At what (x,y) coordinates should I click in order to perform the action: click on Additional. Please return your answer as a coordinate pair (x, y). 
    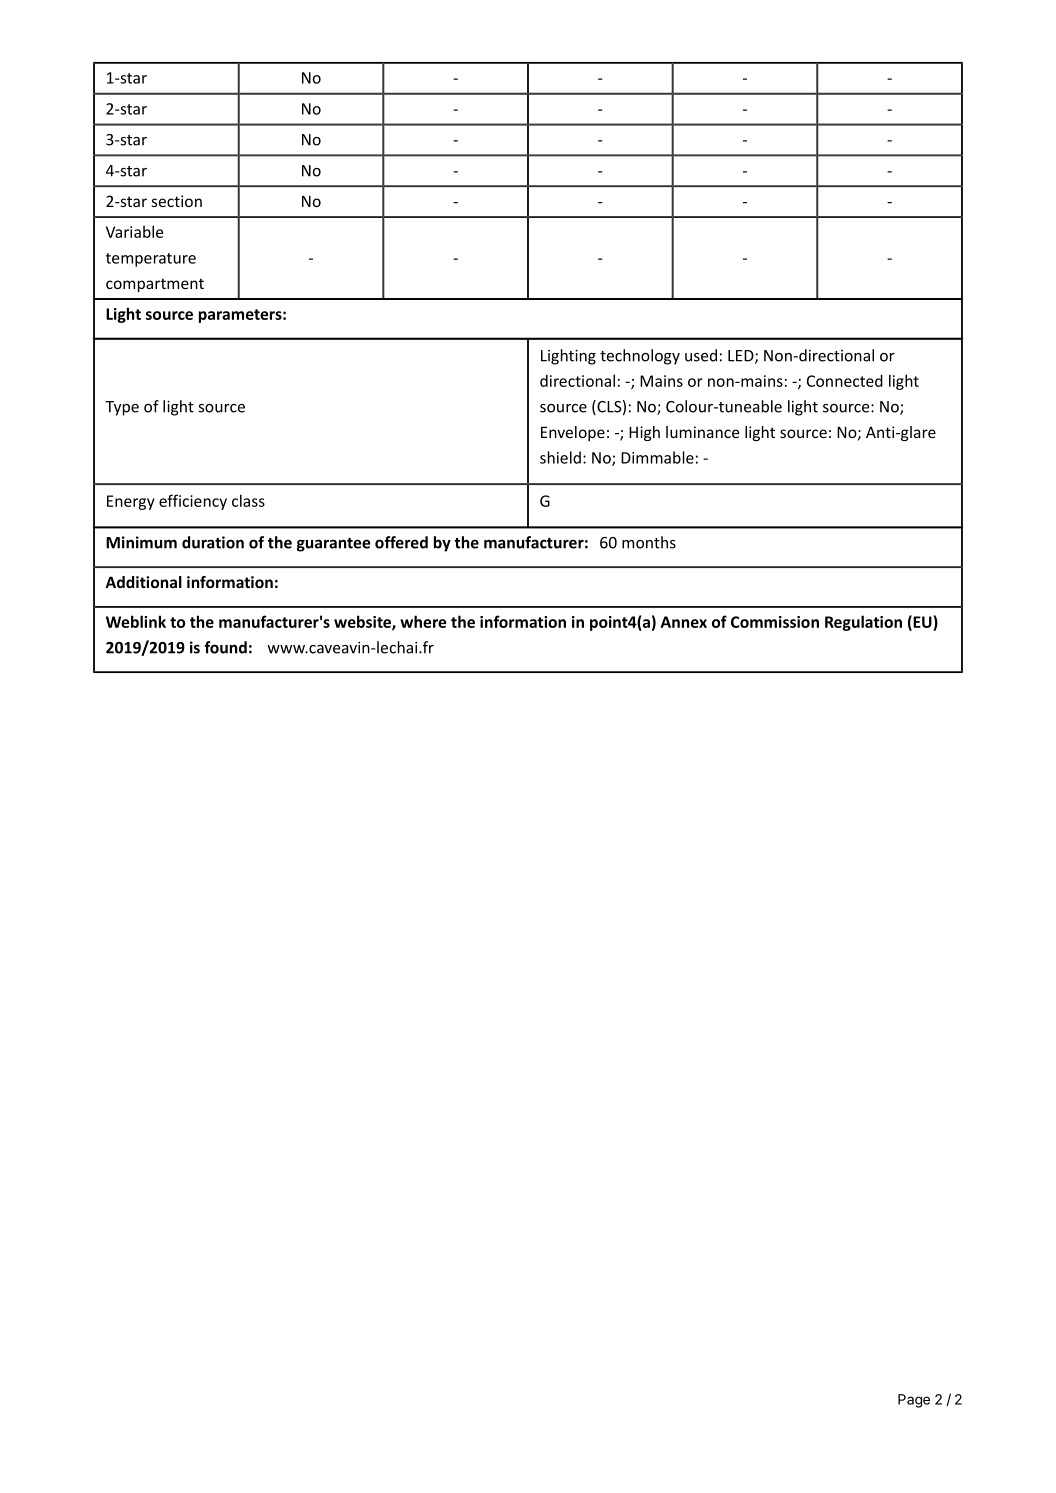
    Looking at the image, I should click on (143, 582).
